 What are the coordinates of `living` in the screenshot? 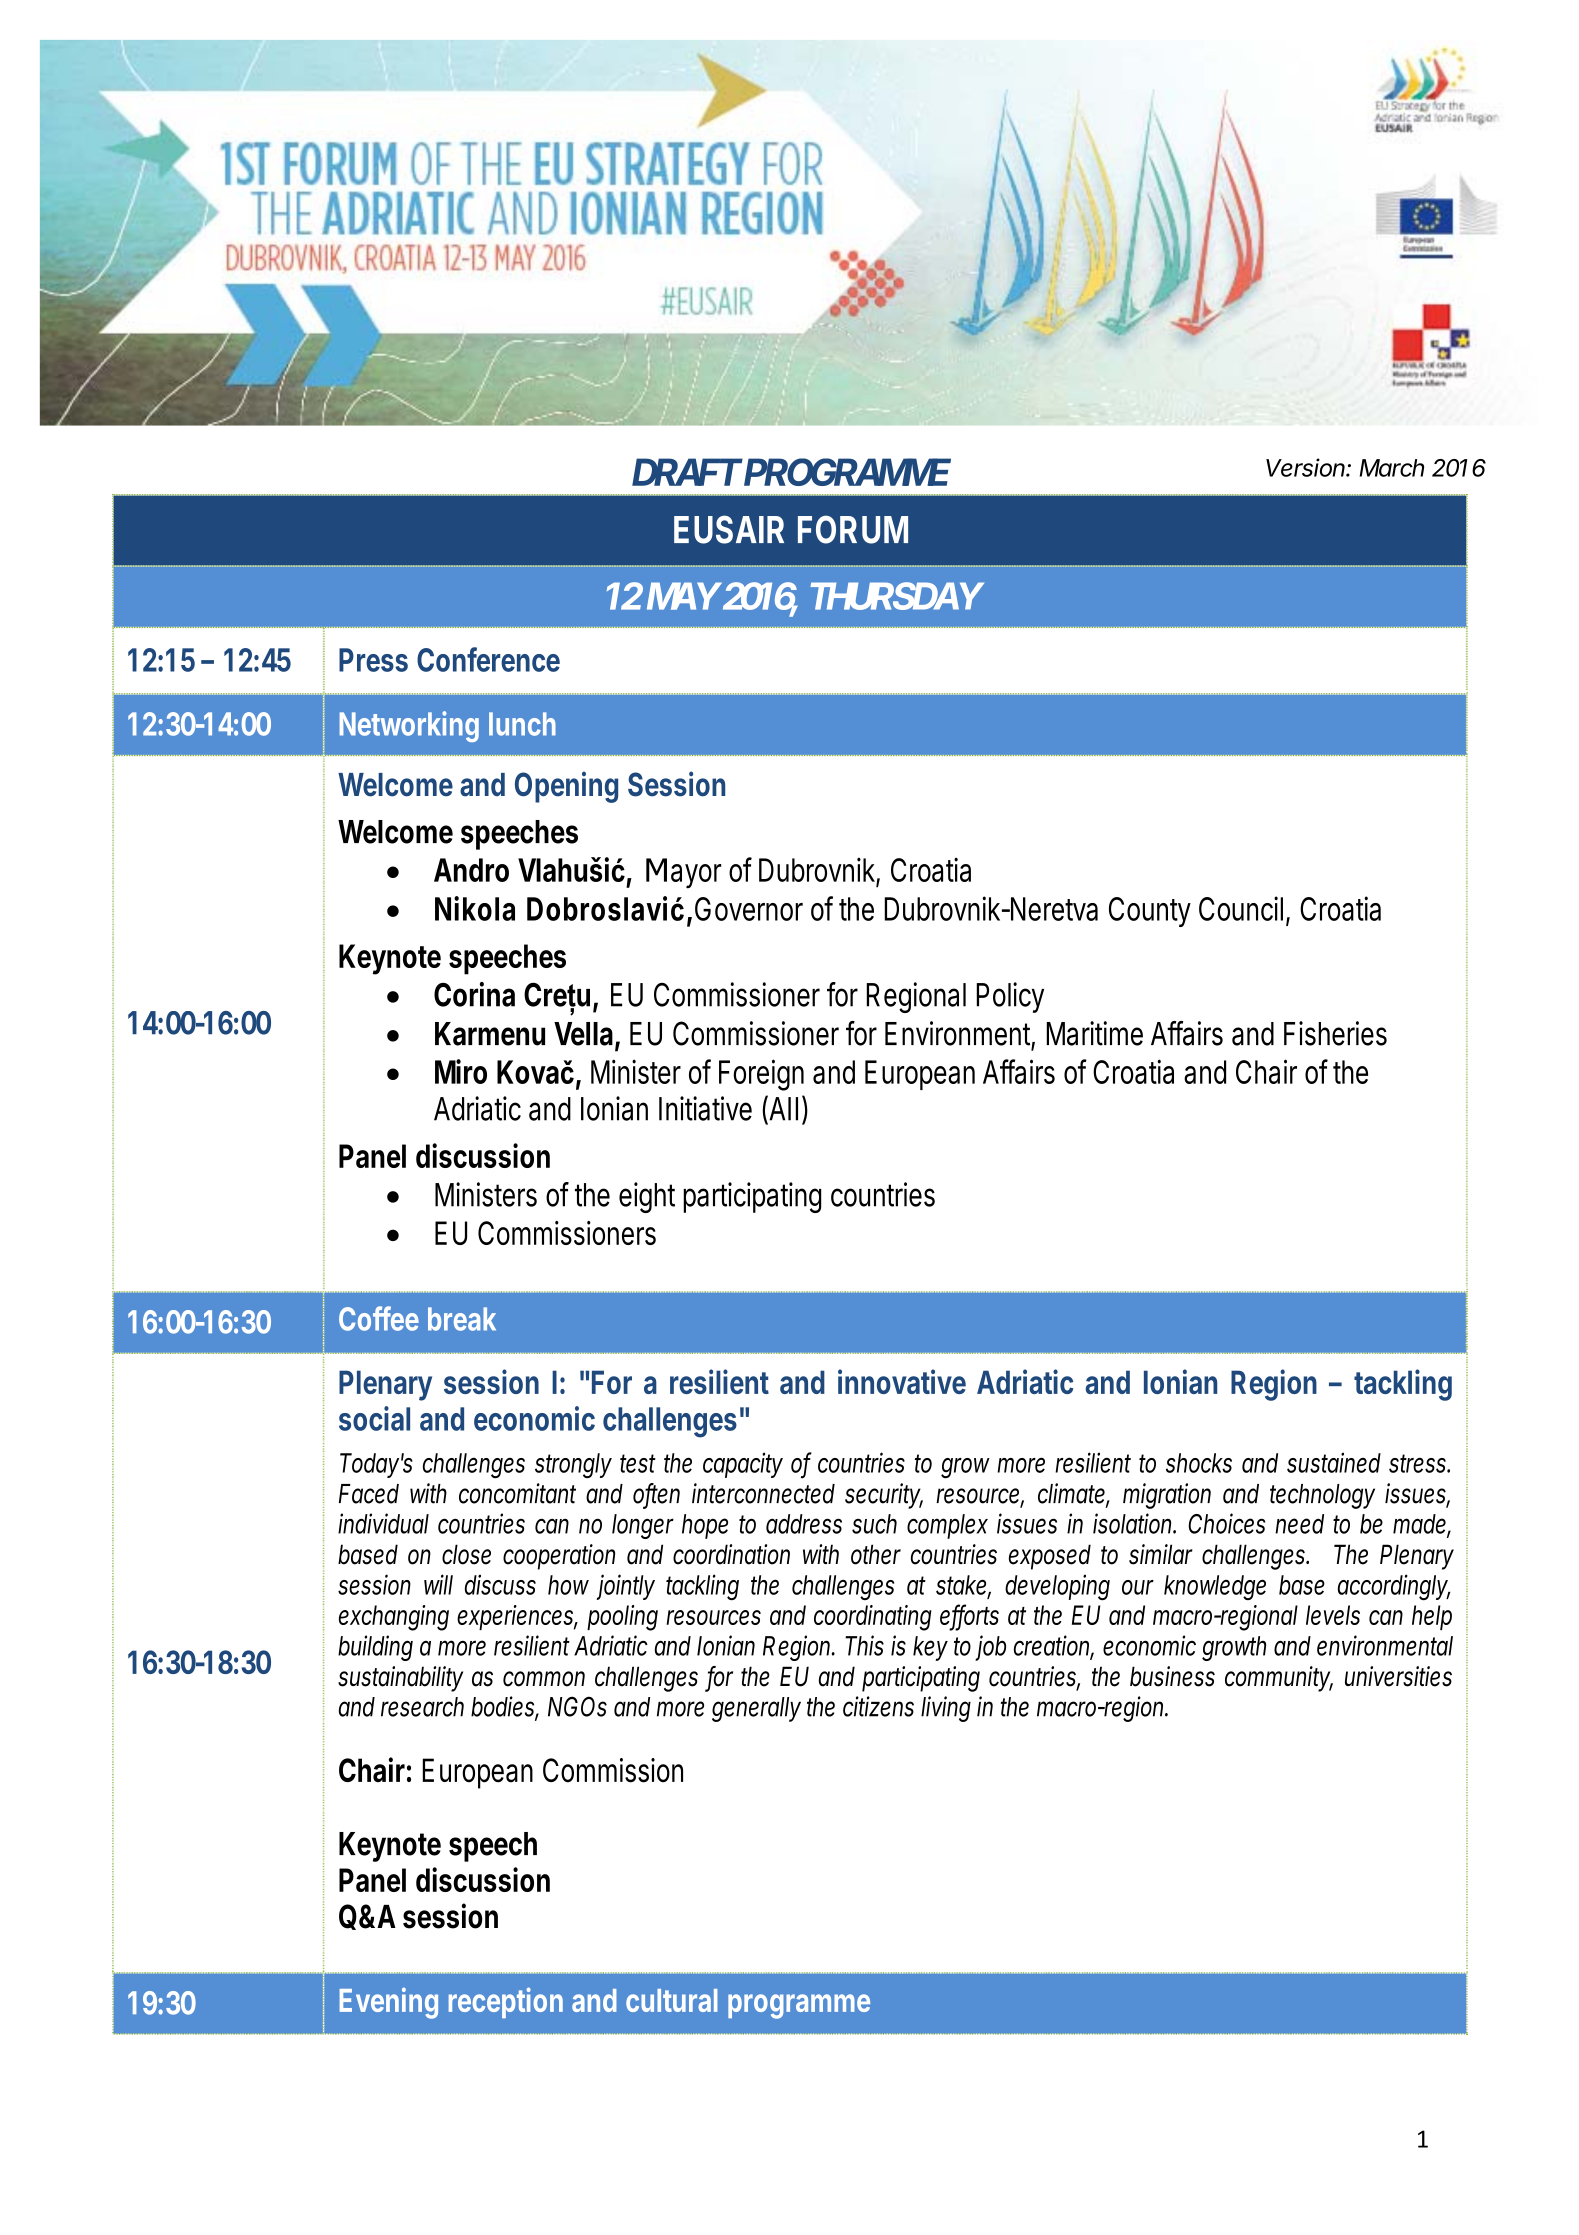 It's located at (946, 1709).
